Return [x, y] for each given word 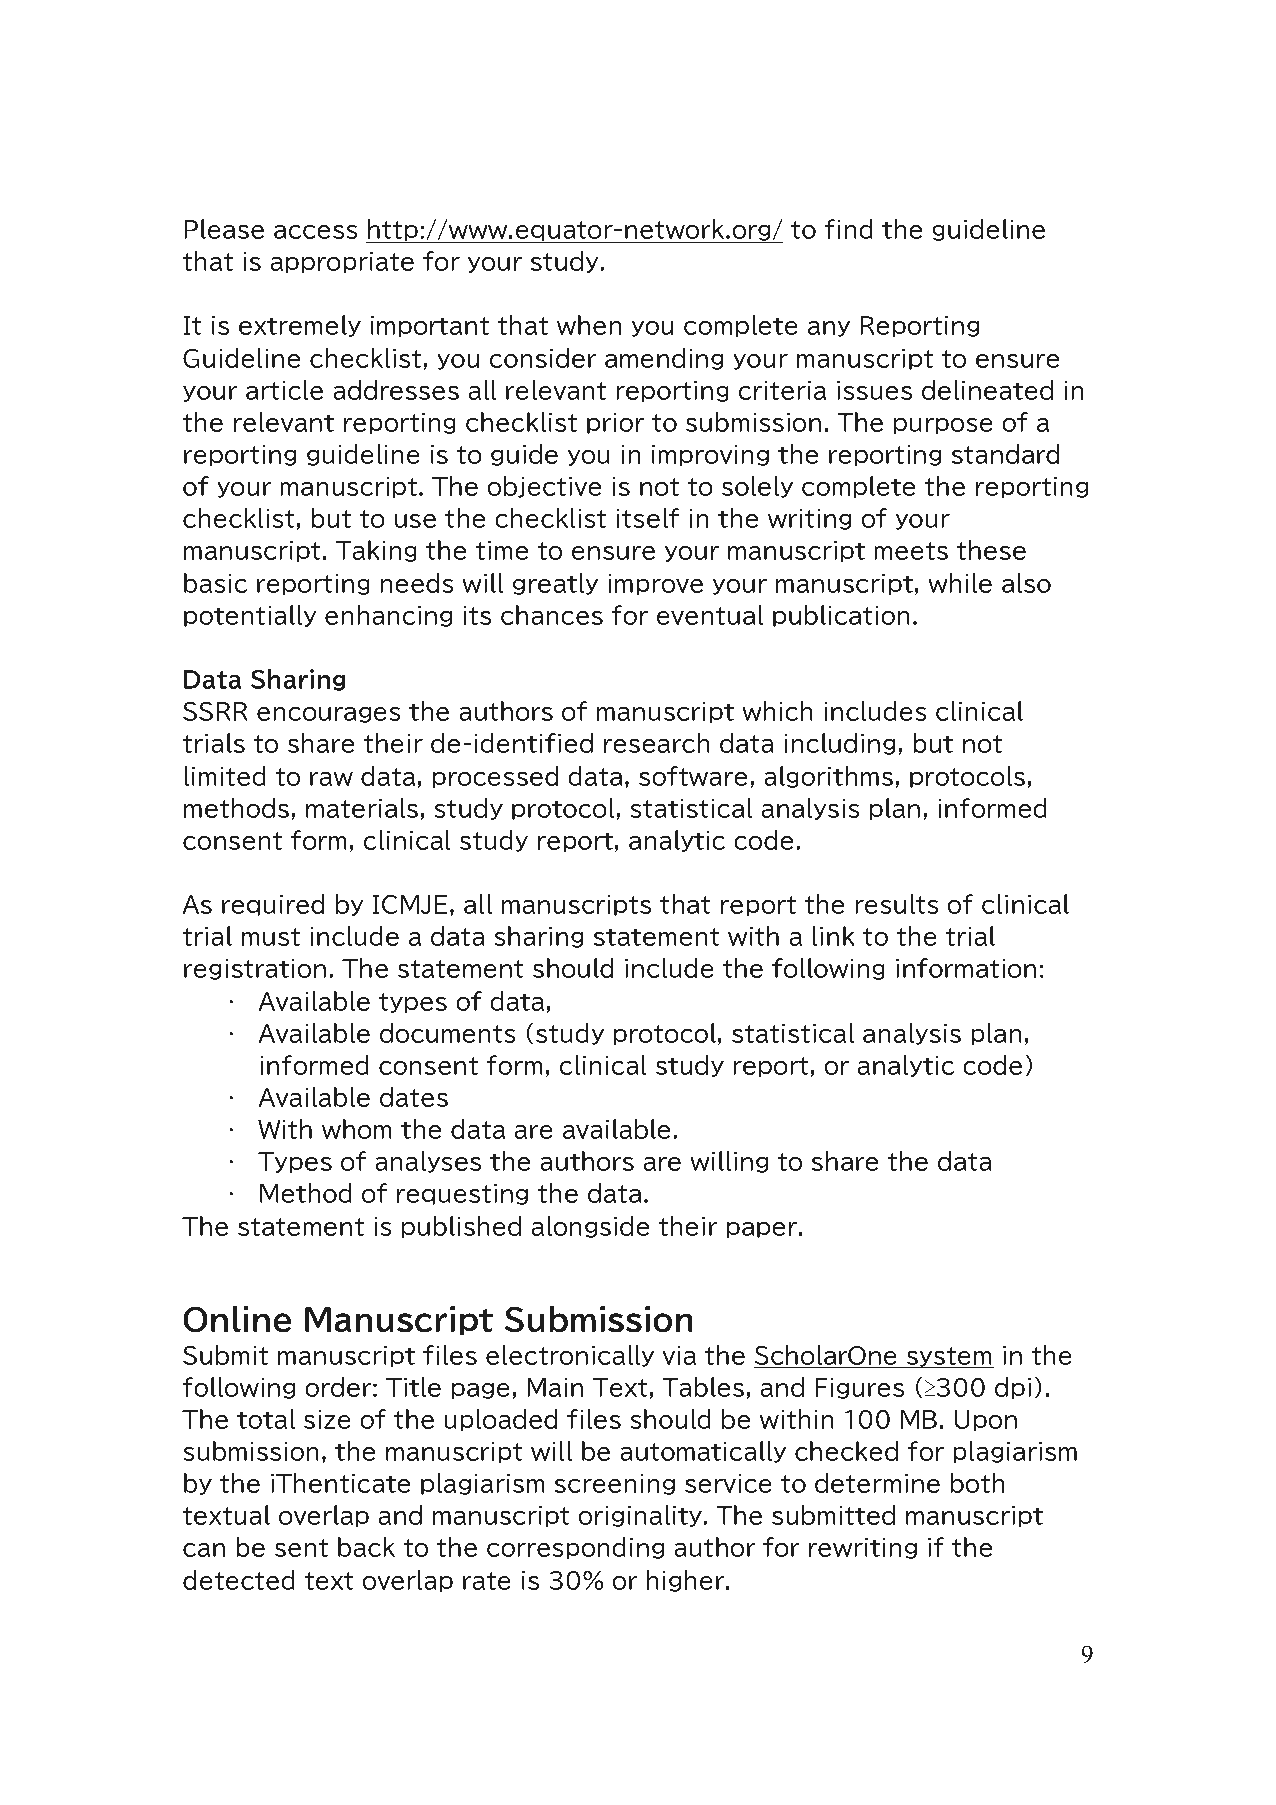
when [589, 325]
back [366, 1547]
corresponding [575, 1548]
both [977, 1483]
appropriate [342, 262]
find [848, 229]
